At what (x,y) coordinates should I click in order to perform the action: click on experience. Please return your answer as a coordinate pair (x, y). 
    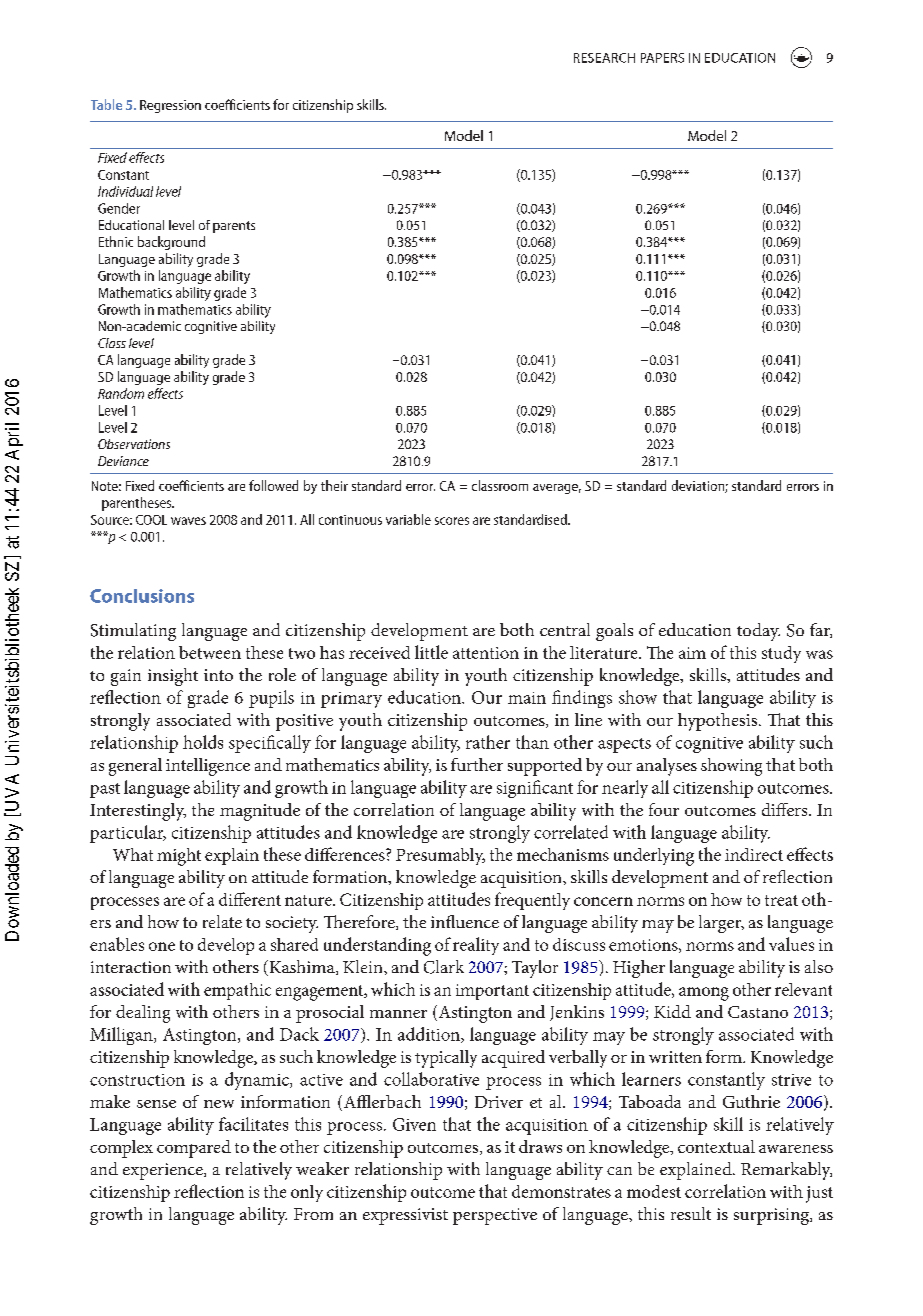
    Looking at the image, I should click on (164, 1171).
